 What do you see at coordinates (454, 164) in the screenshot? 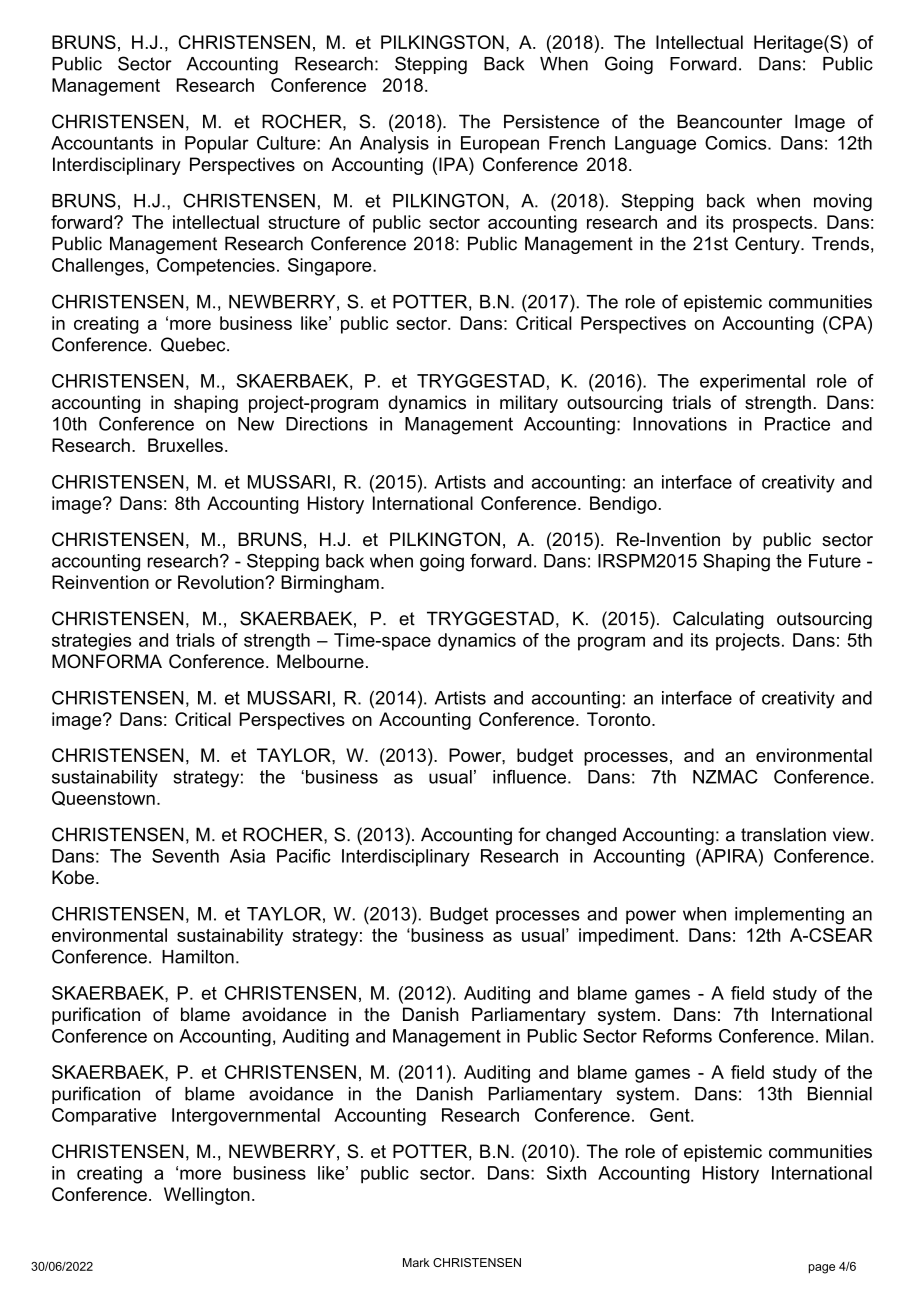
I see `IPA` at bounding box center [454, 164].
